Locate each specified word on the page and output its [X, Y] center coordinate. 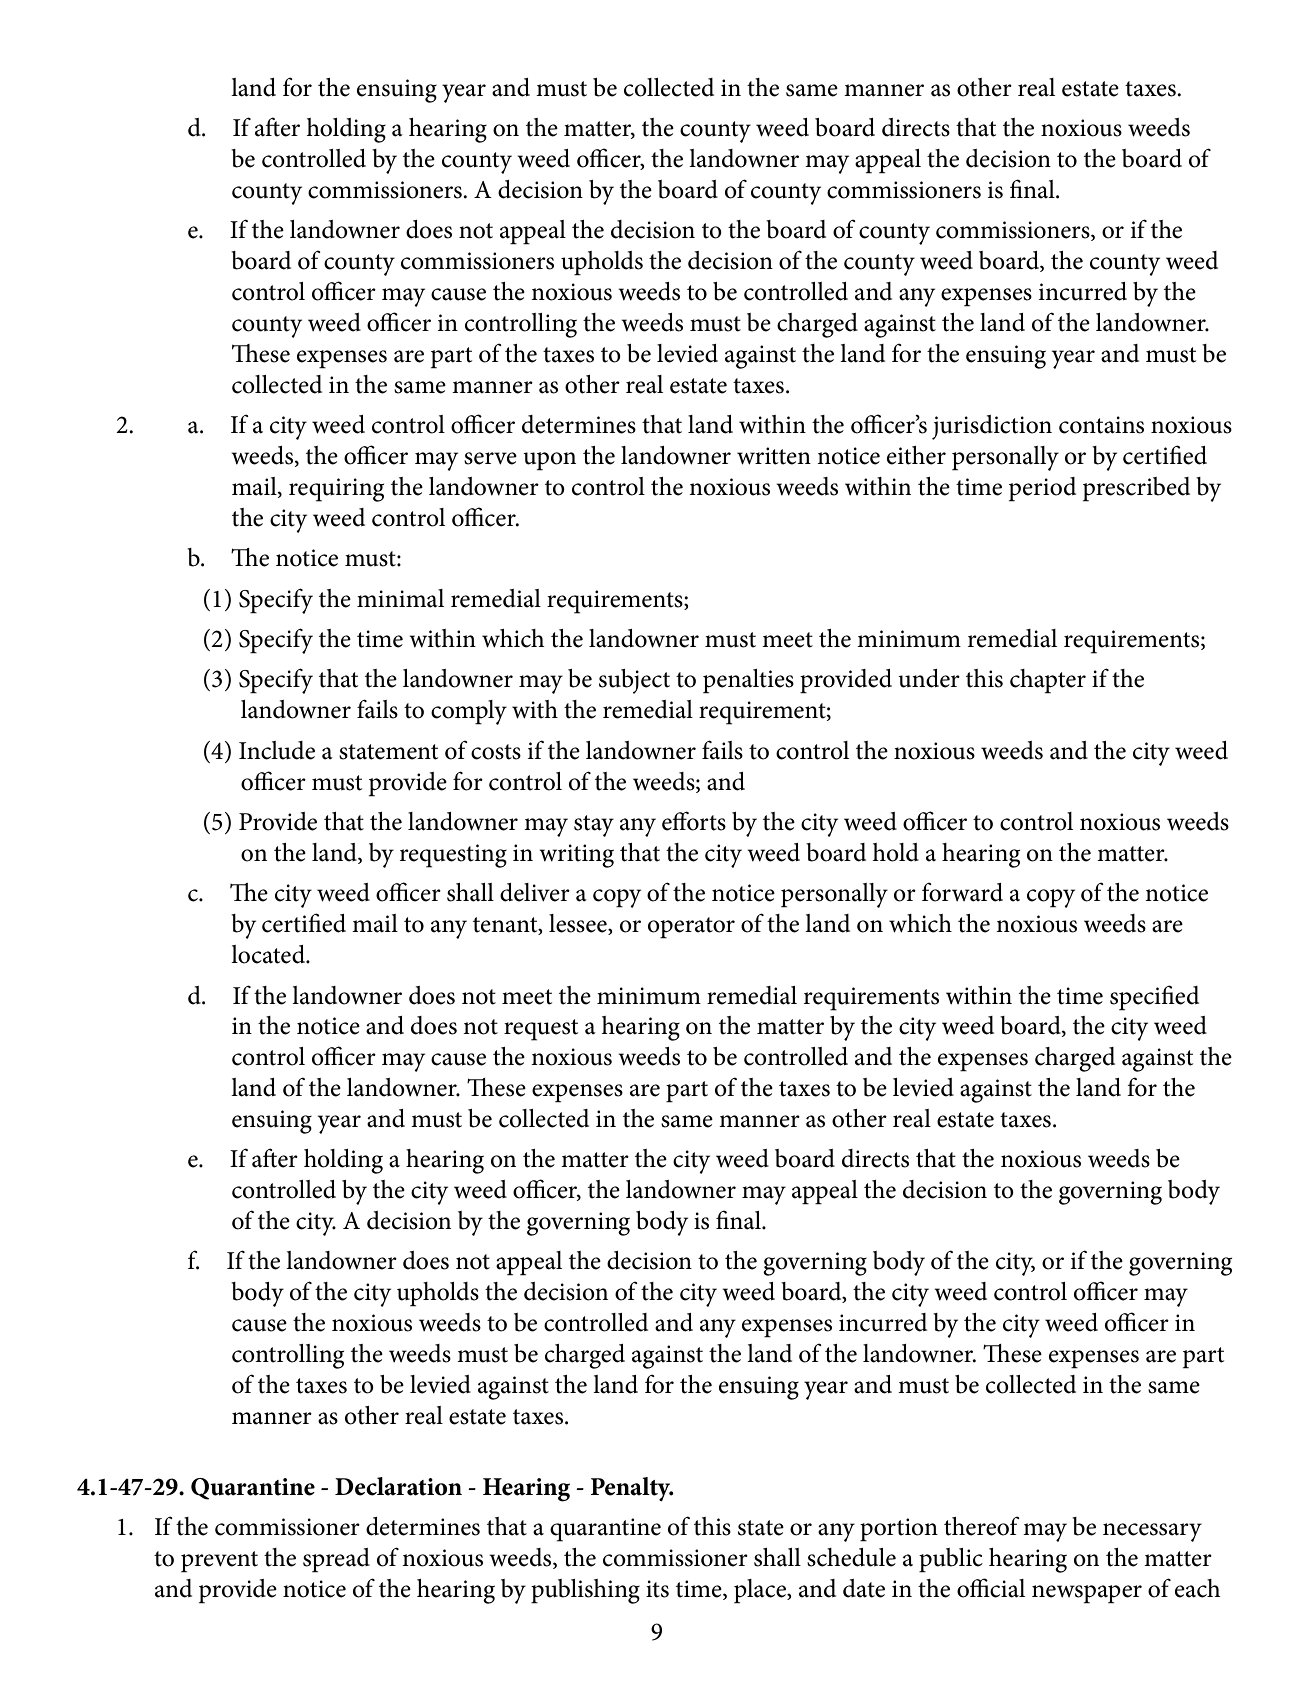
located [269, 954]
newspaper [1087, 1594]
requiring [336, 490]
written [774, 456]
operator [691, 928]
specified [1154, 998]
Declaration [398, 1486]
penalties [748, 681]
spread [336, 1560]
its [657, 1589]
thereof [982, 1526]
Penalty [632, 1489]
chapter [1048, 681]
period [1042, 489]
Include [277, 750]
